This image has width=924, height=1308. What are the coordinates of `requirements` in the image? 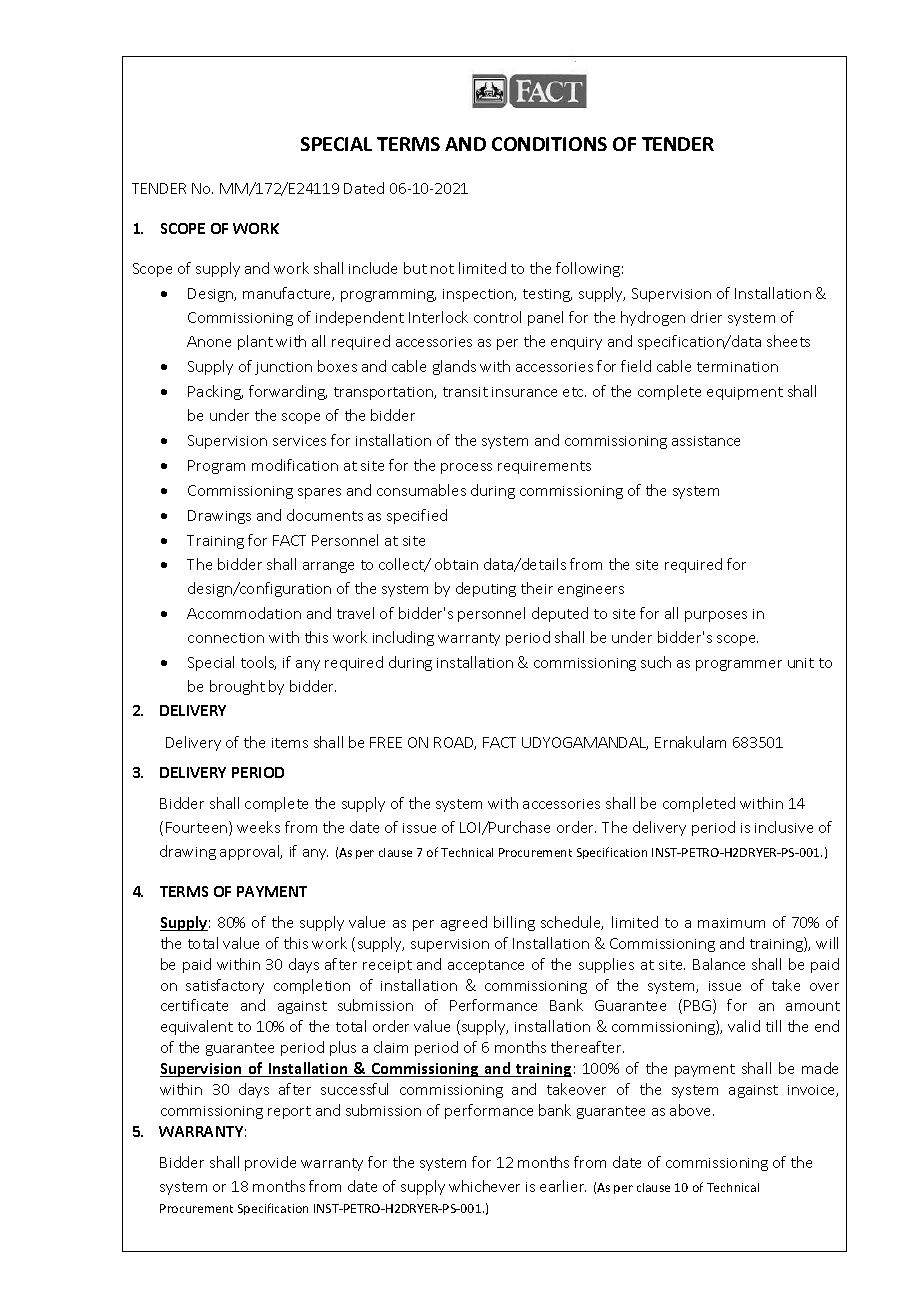 It's located at (544, 467).
